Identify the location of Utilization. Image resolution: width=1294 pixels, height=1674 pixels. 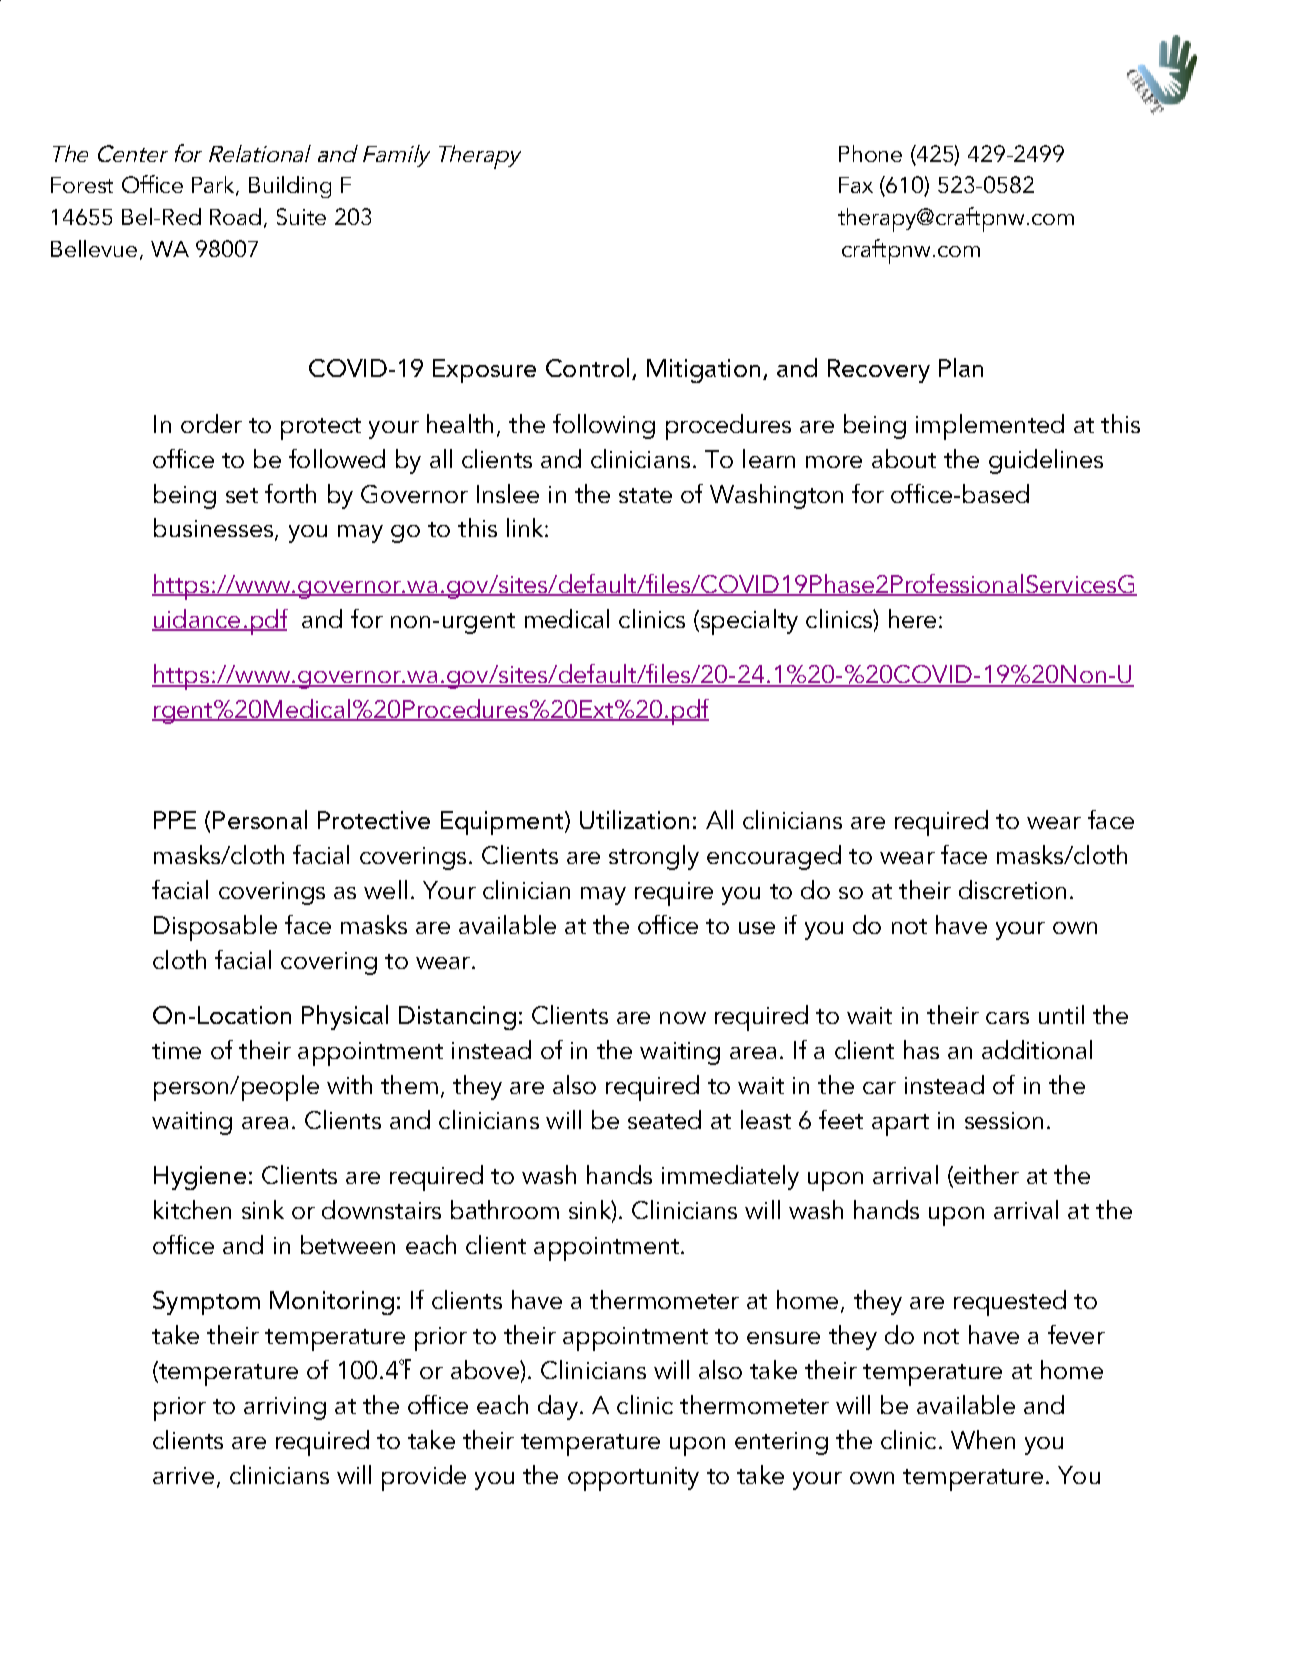
(634, 819).
